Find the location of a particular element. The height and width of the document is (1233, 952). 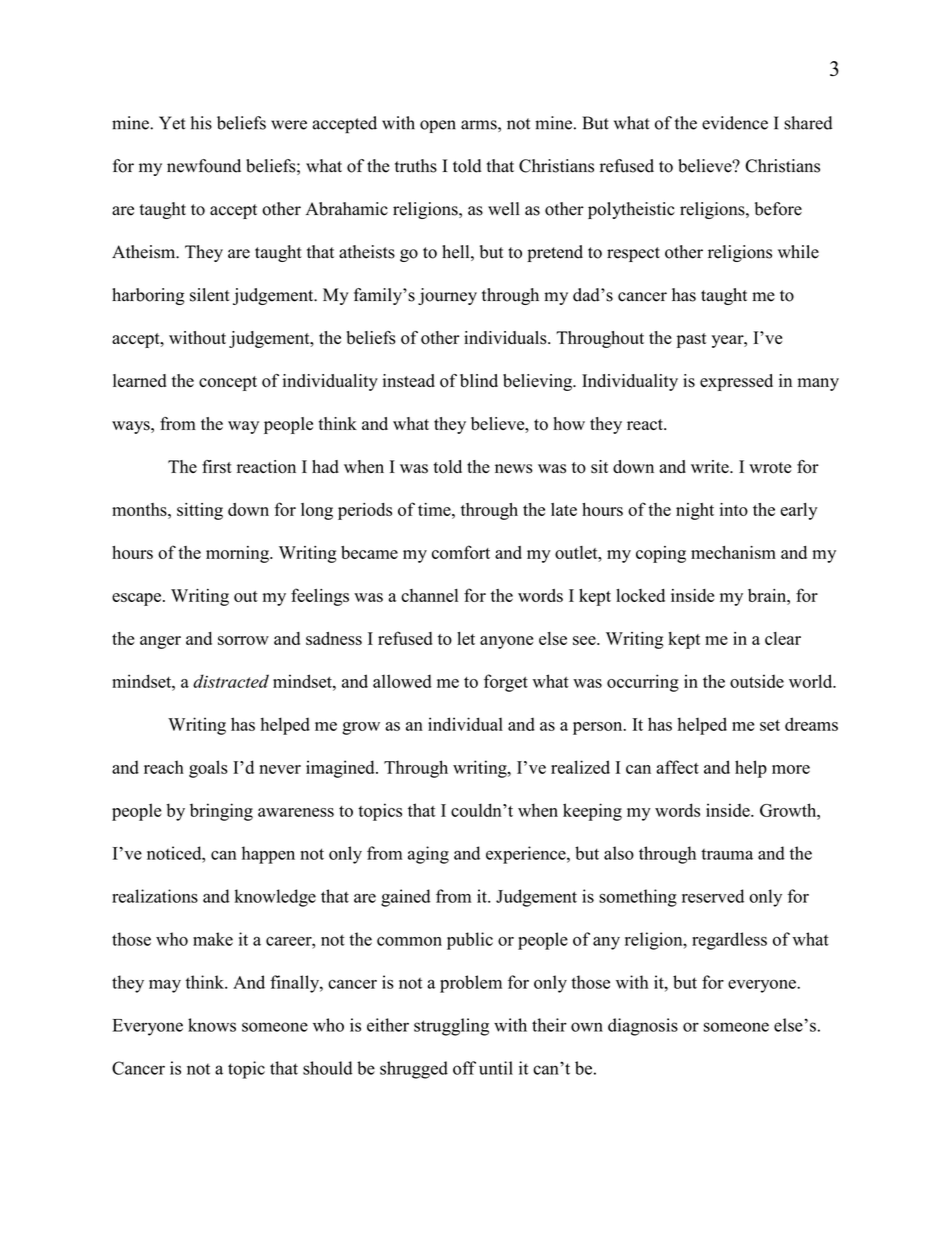

trauma is located at coordinates (727, 854).
